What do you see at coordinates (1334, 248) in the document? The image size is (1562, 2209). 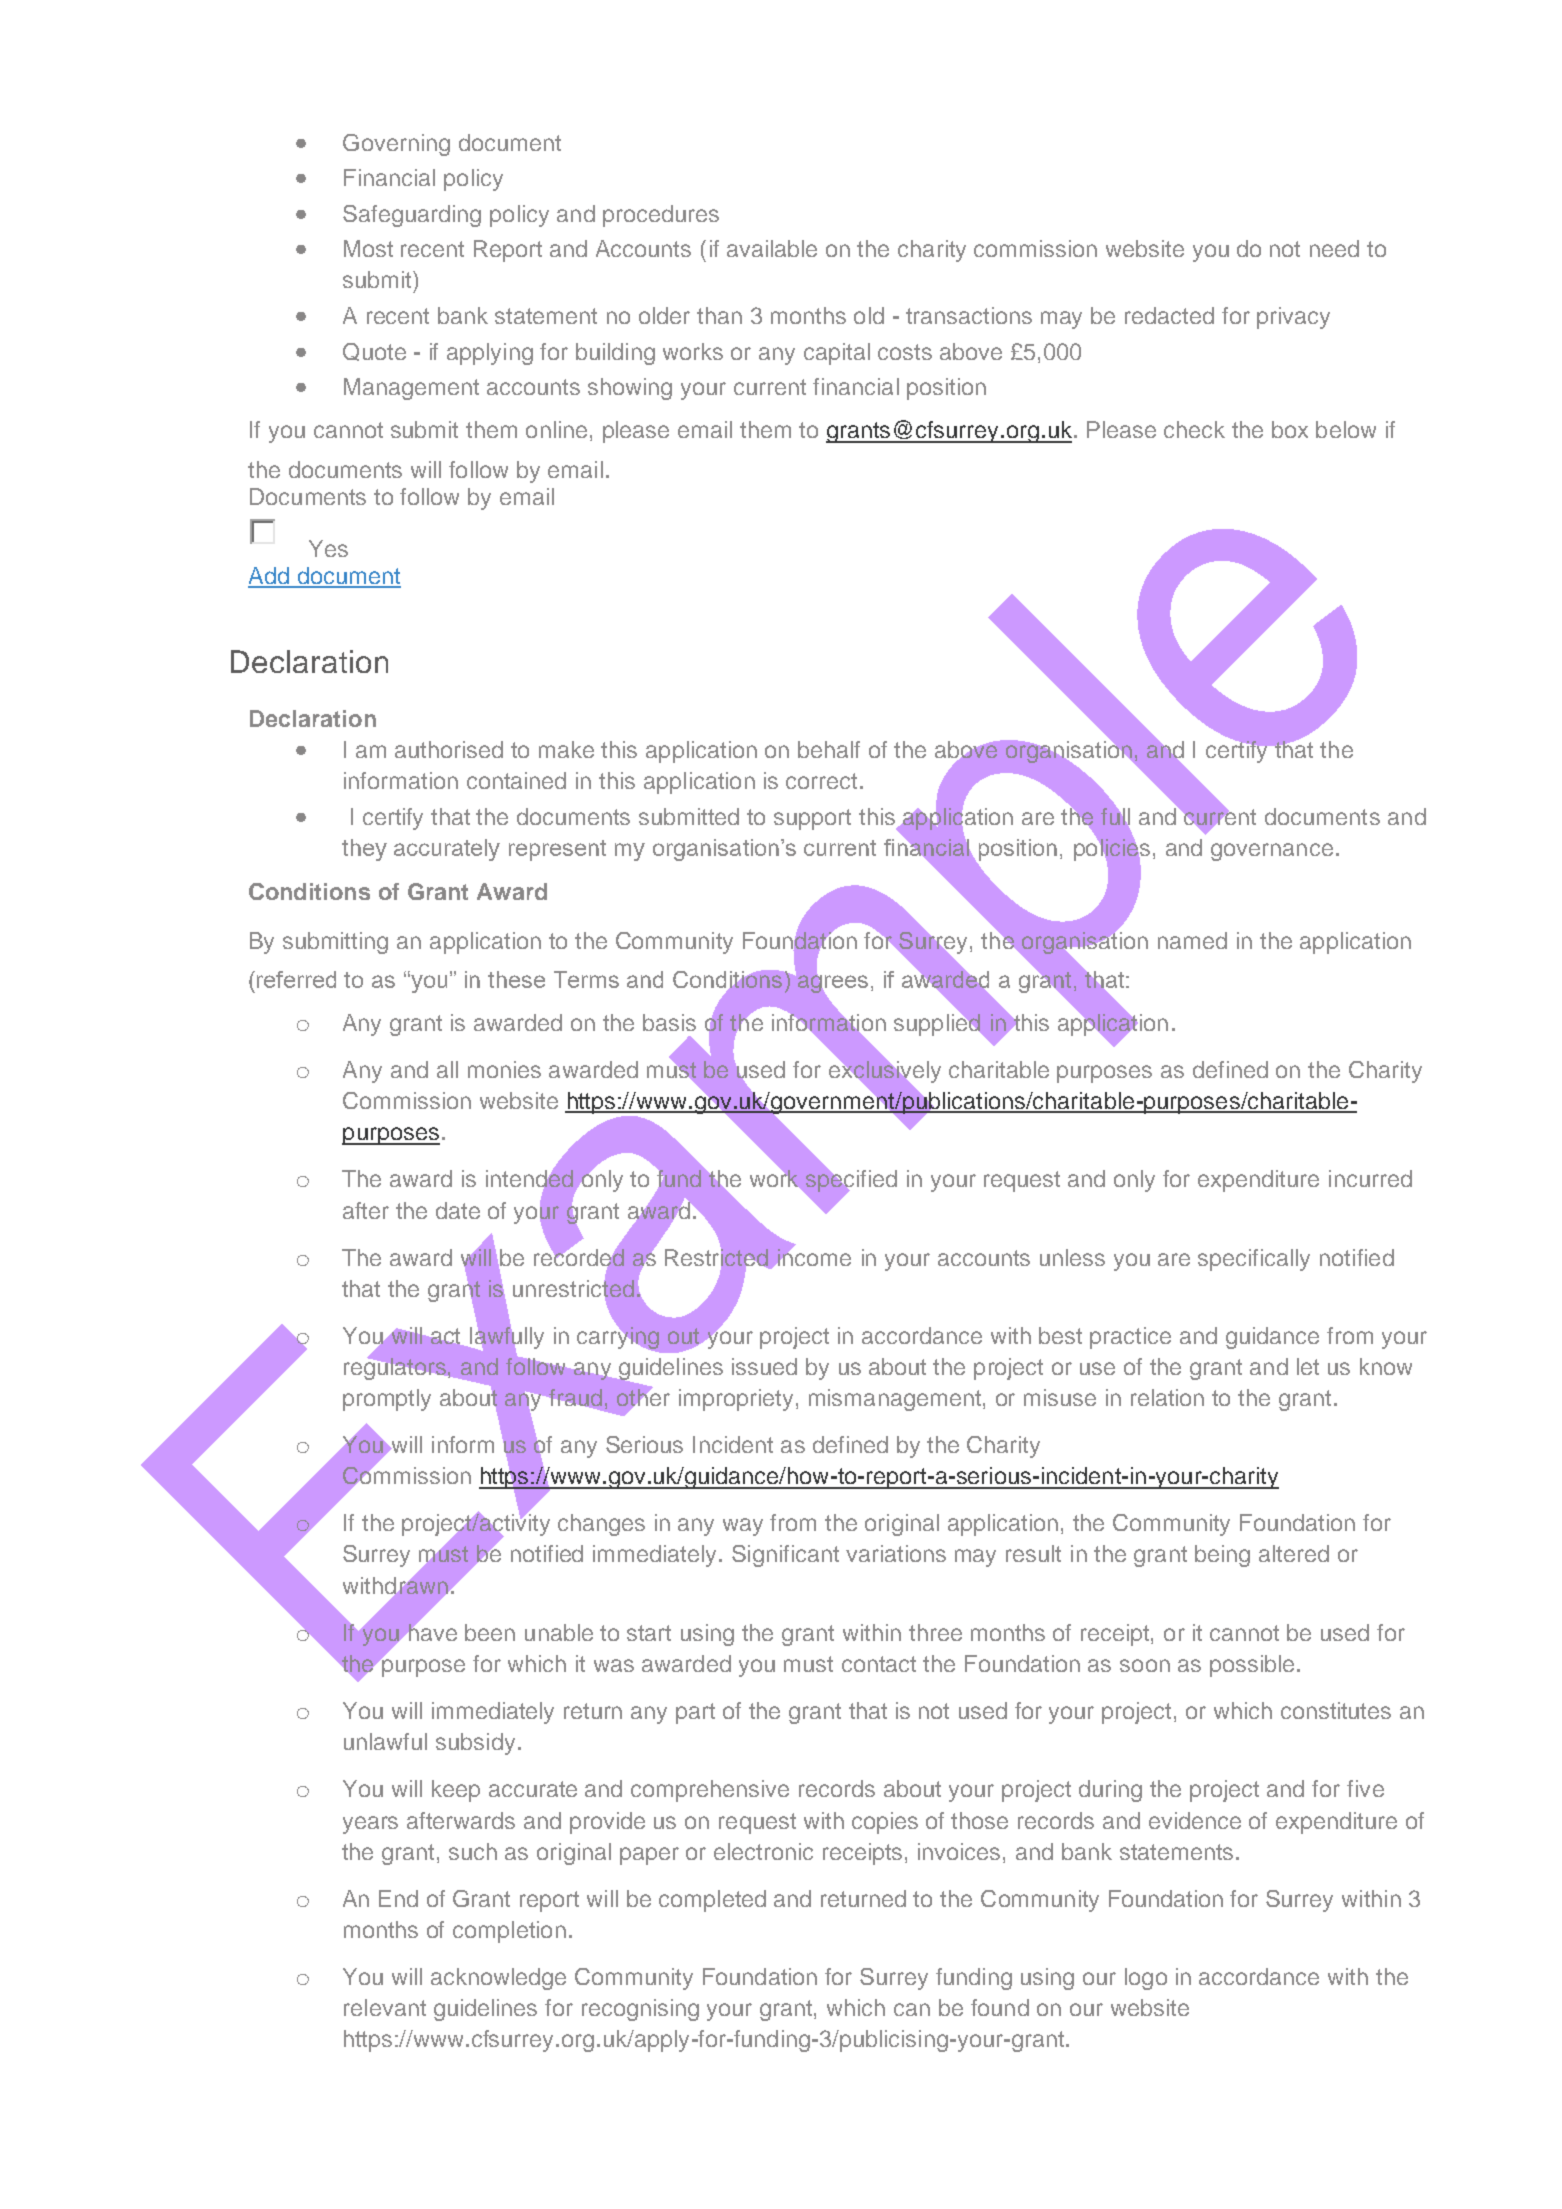 I see `need` at bounding box center [1334, 248].
